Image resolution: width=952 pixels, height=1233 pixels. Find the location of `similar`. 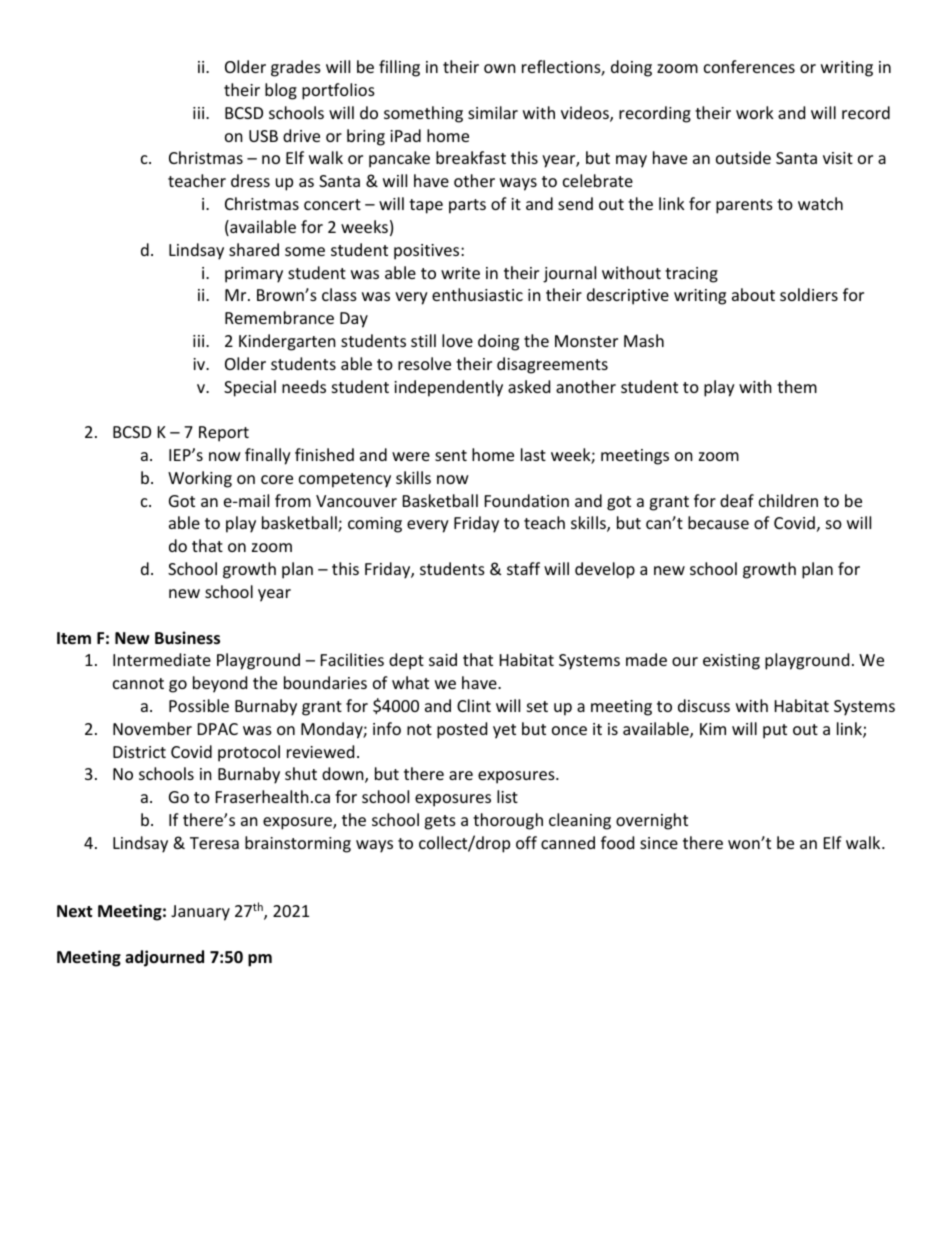

similar is located at coordinates (493, 112).
